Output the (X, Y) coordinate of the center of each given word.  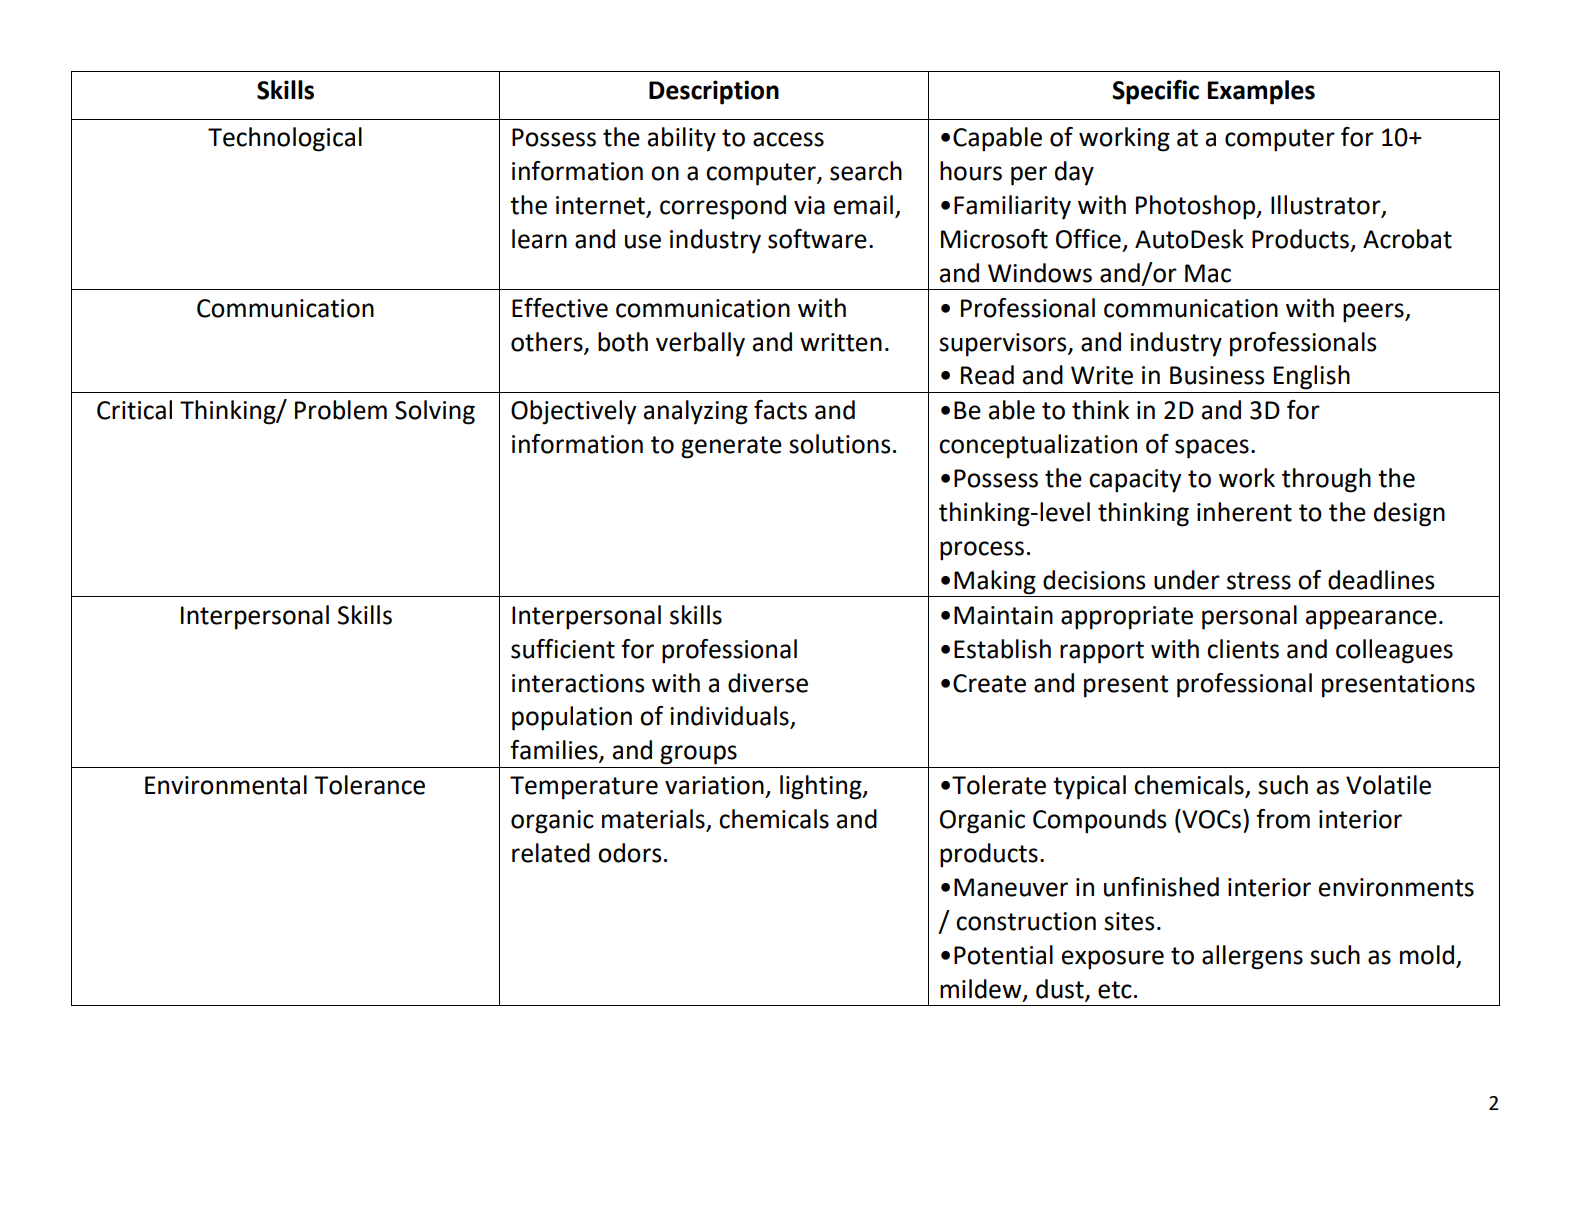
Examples (1261, 92)
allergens (1252, 957)
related (551, 853)
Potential (1003, 955)
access (788, 139)
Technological (285, 139)
